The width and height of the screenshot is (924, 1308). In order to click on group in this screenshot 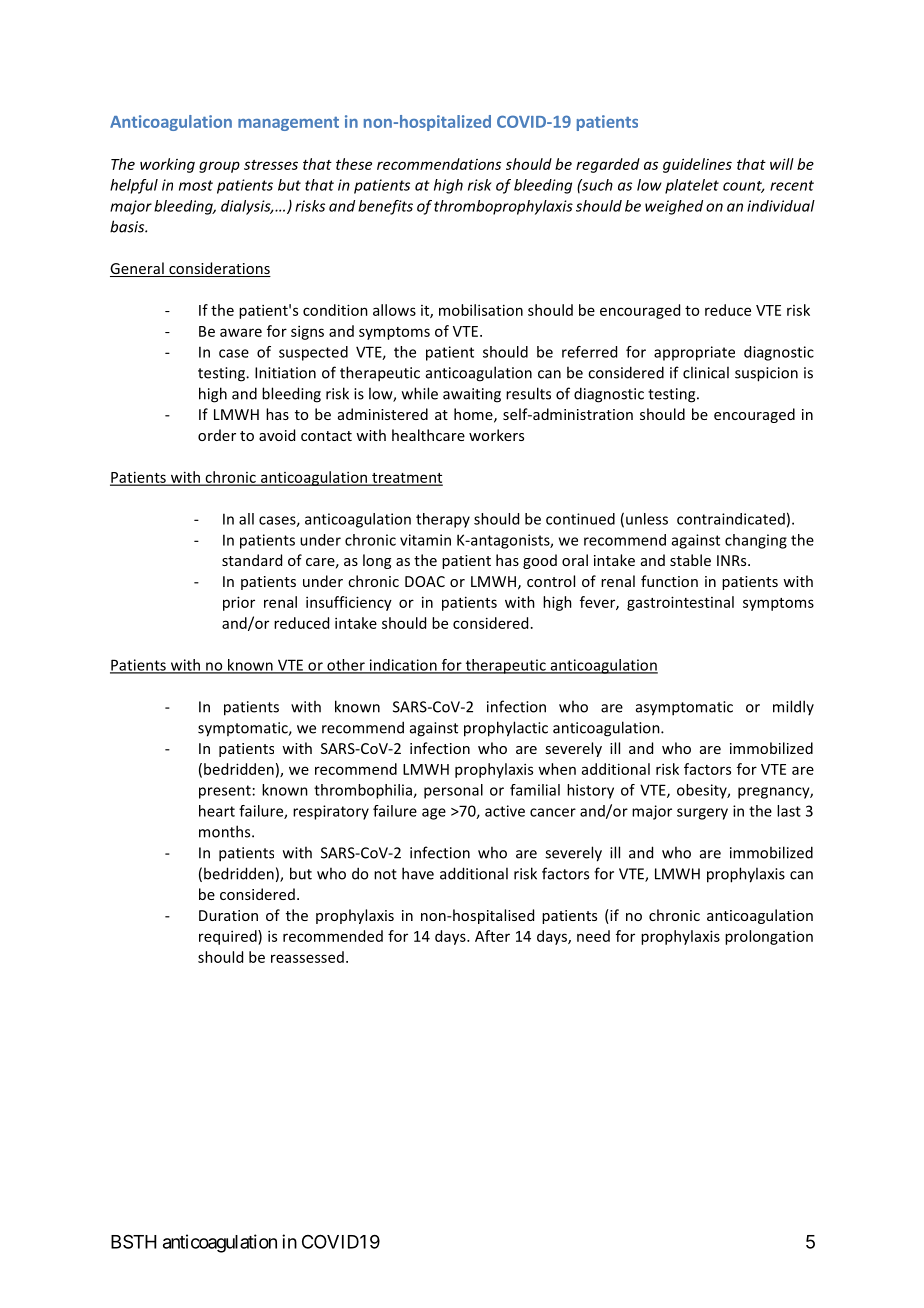, I will do `click(219, 167)`.
